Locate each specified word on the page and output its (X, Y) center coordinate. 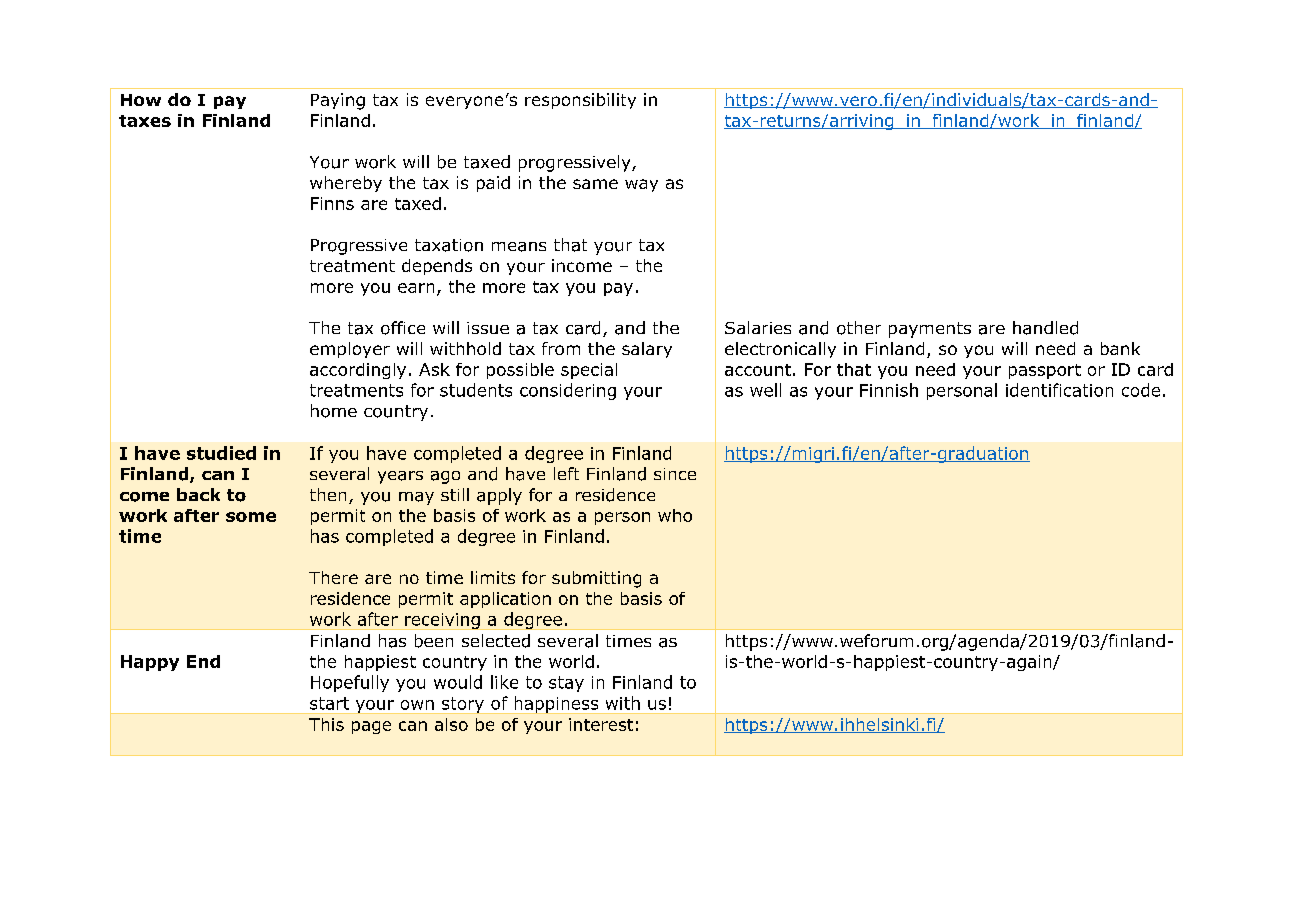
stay (566, 684)
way (641, 185)
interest (601, 724)
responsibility (580, 101)
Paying (338, 101)
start (329, 703)
